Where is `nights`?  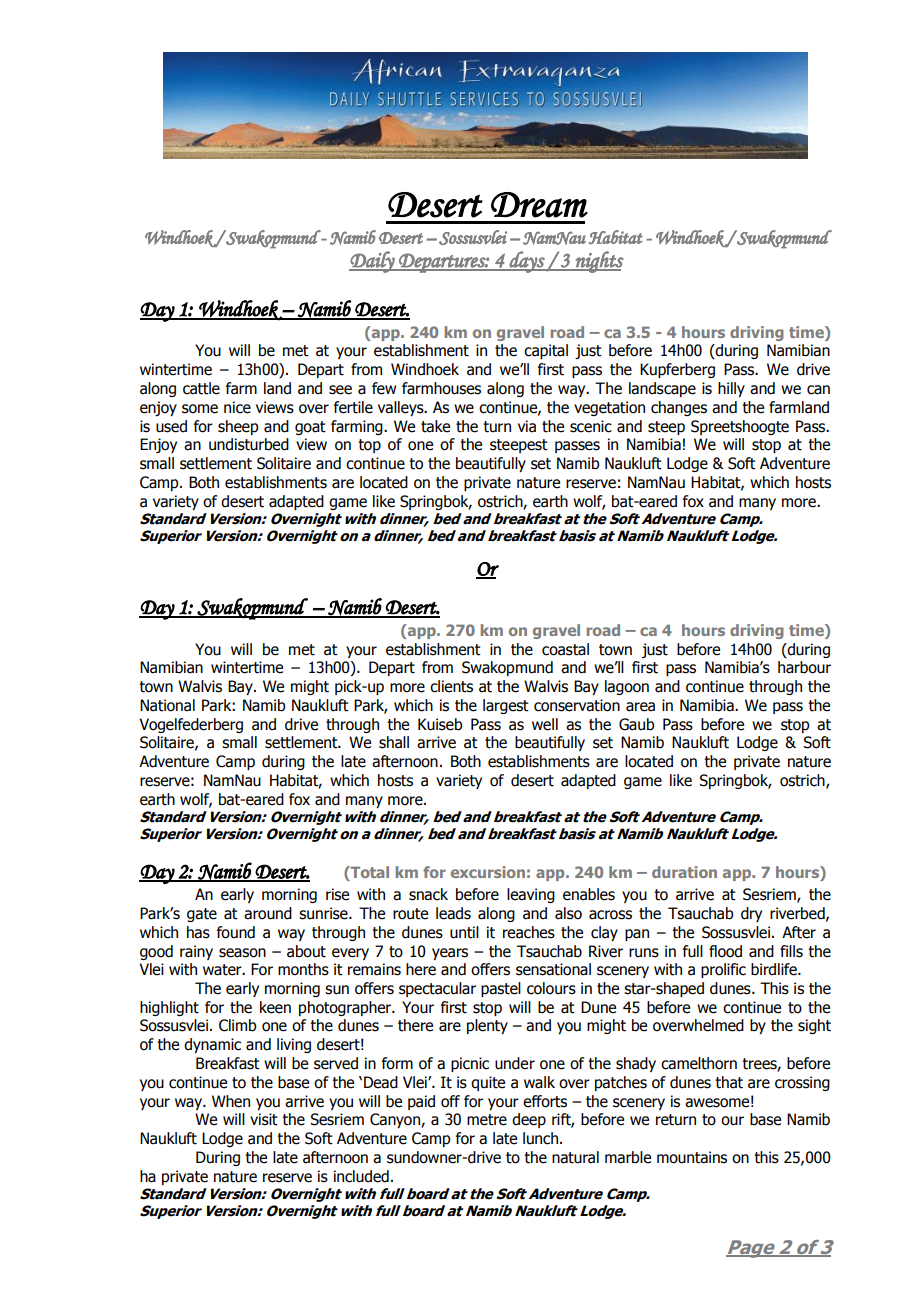 nights is located at coordinates (598, 262).
